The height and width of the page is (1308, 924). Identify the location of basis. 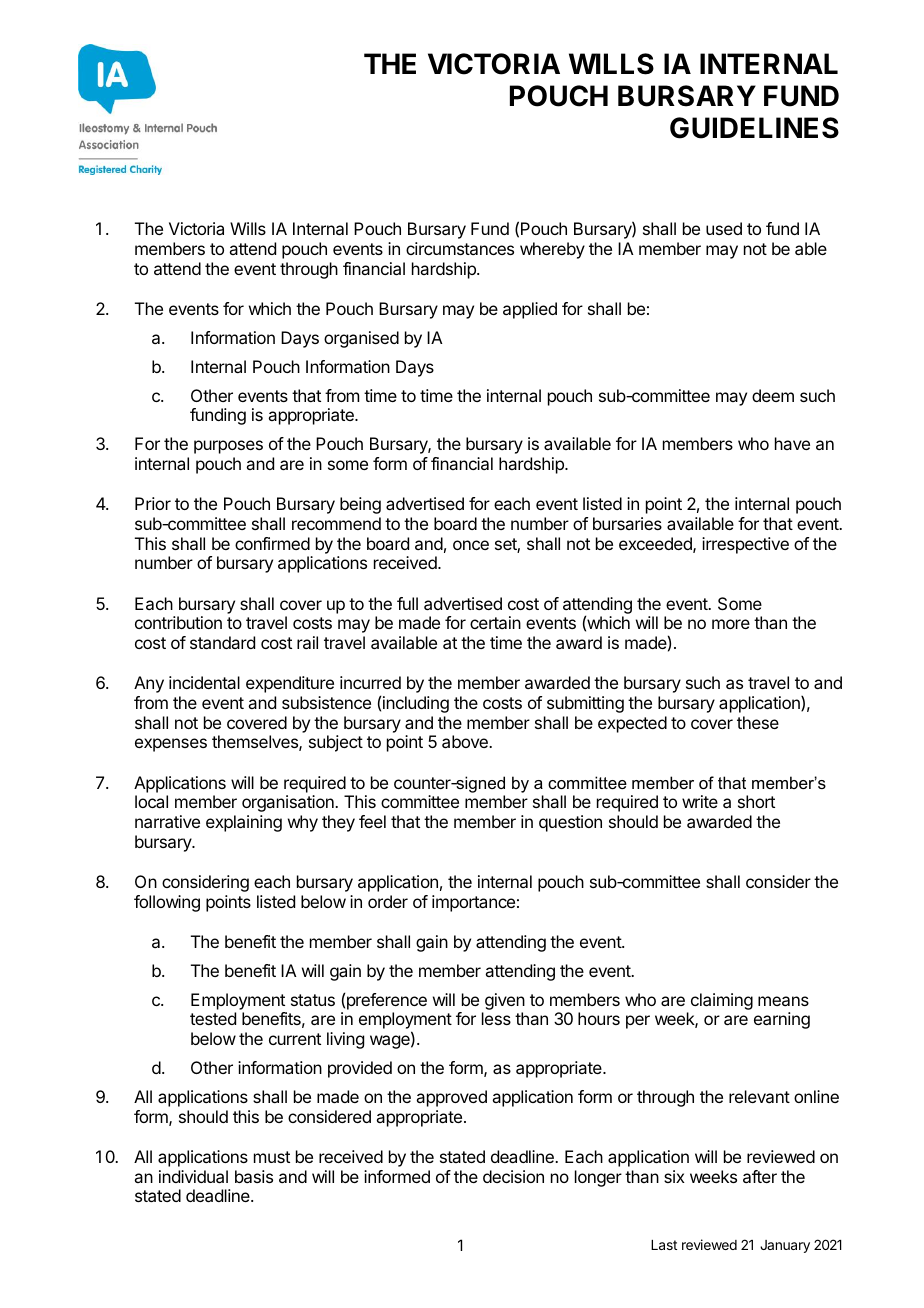
(254, 1176).
